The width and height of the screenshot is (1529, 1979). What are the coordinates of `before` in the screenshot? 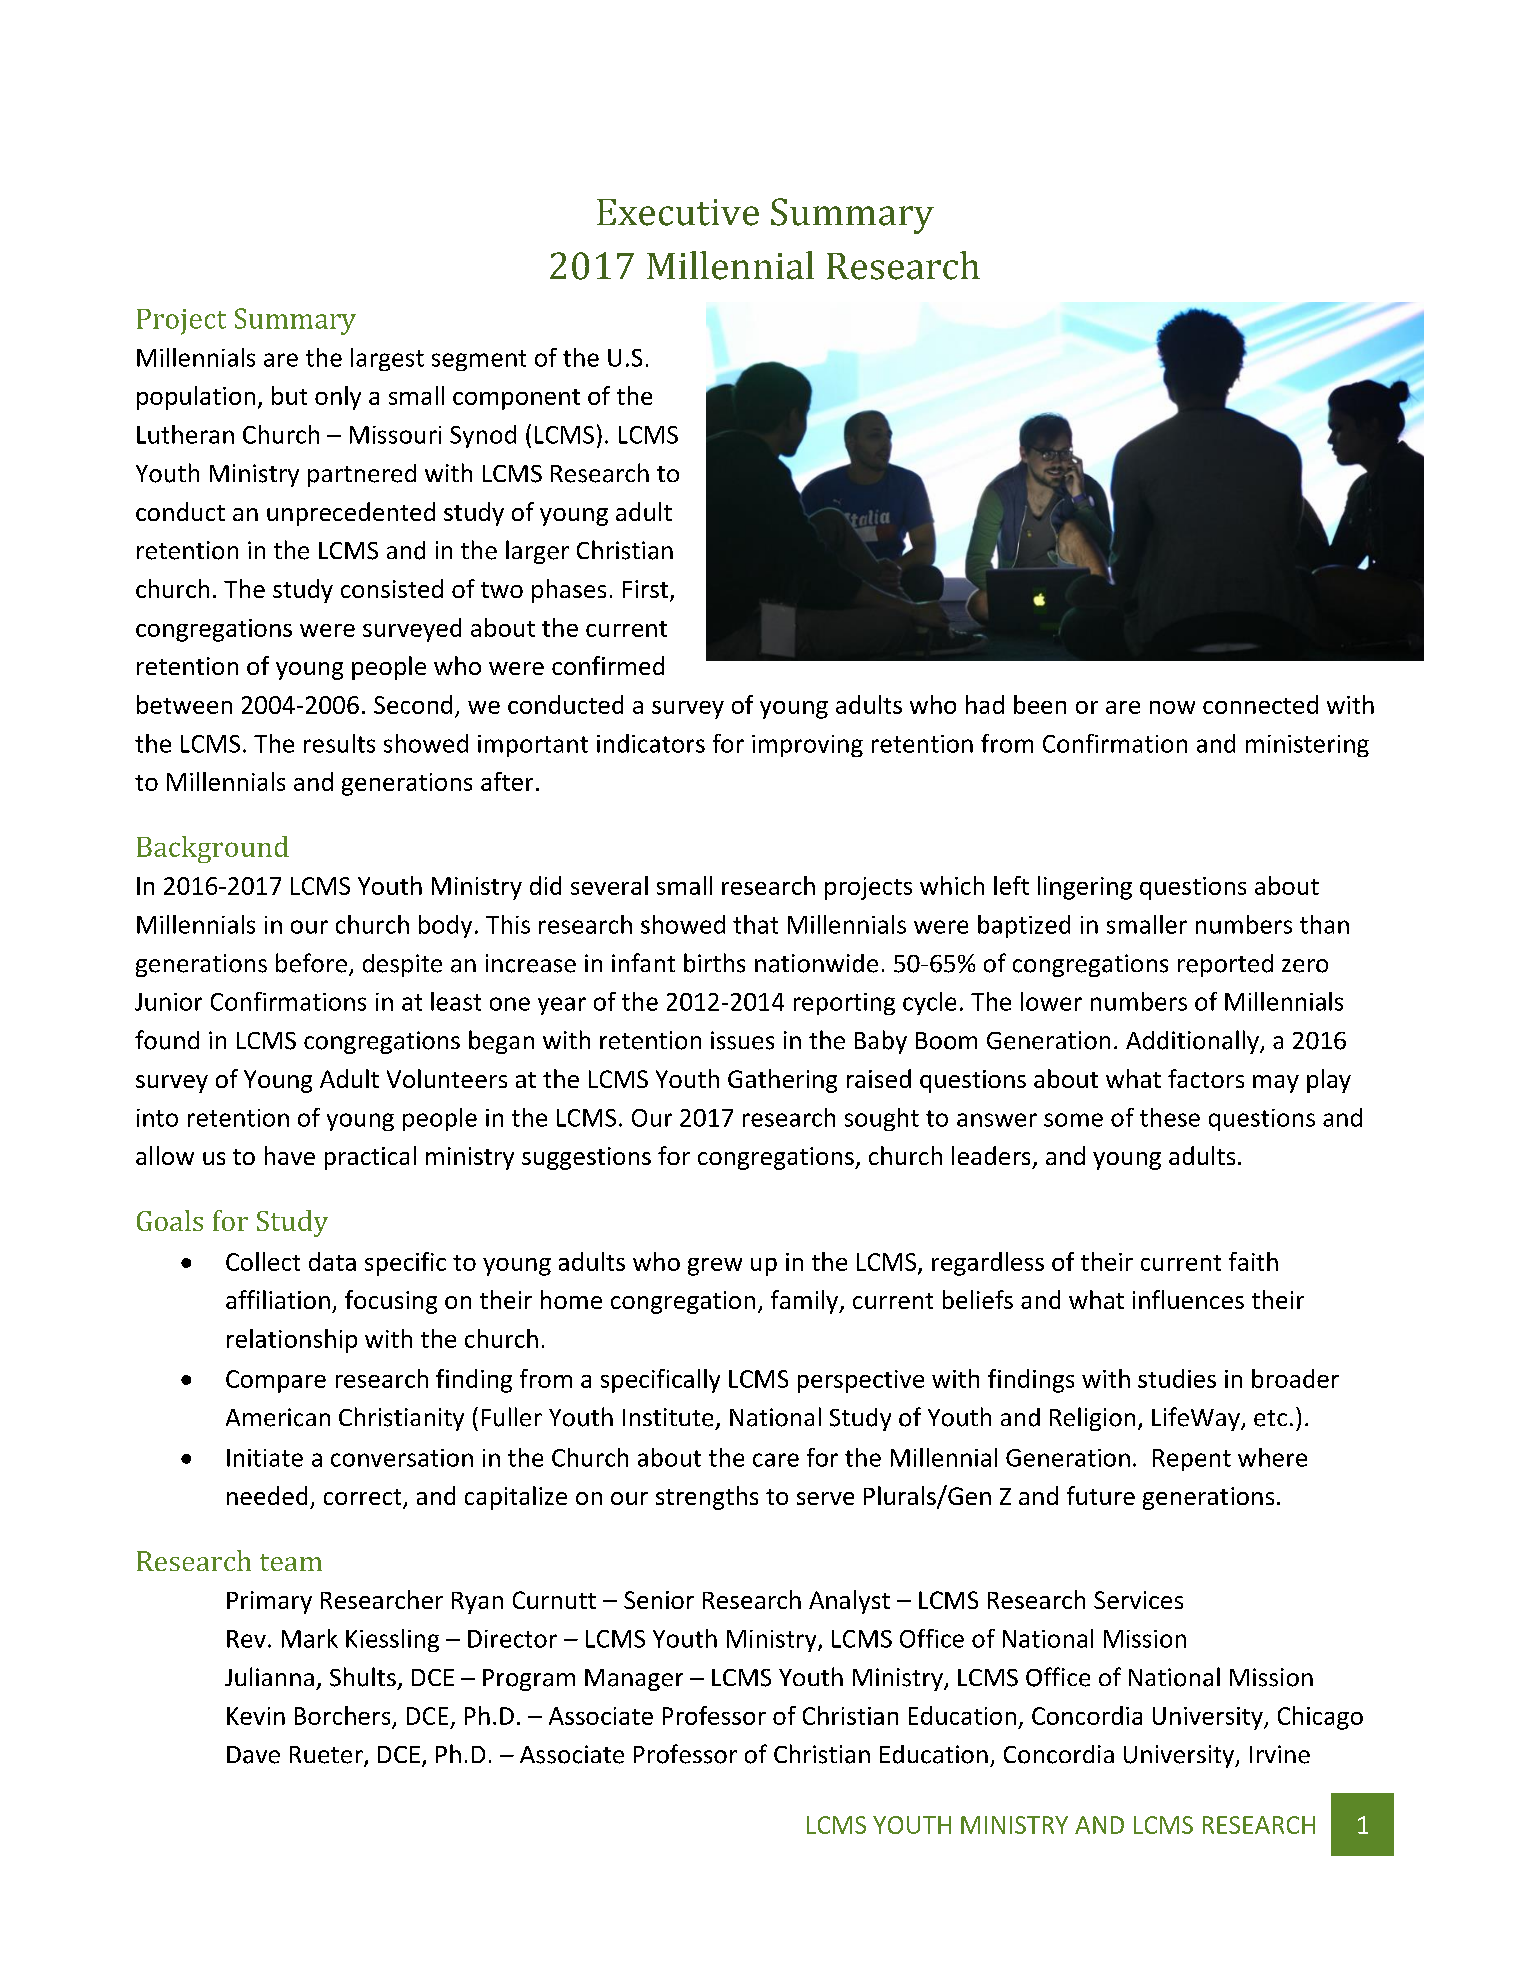 It's located at (311, 963).
